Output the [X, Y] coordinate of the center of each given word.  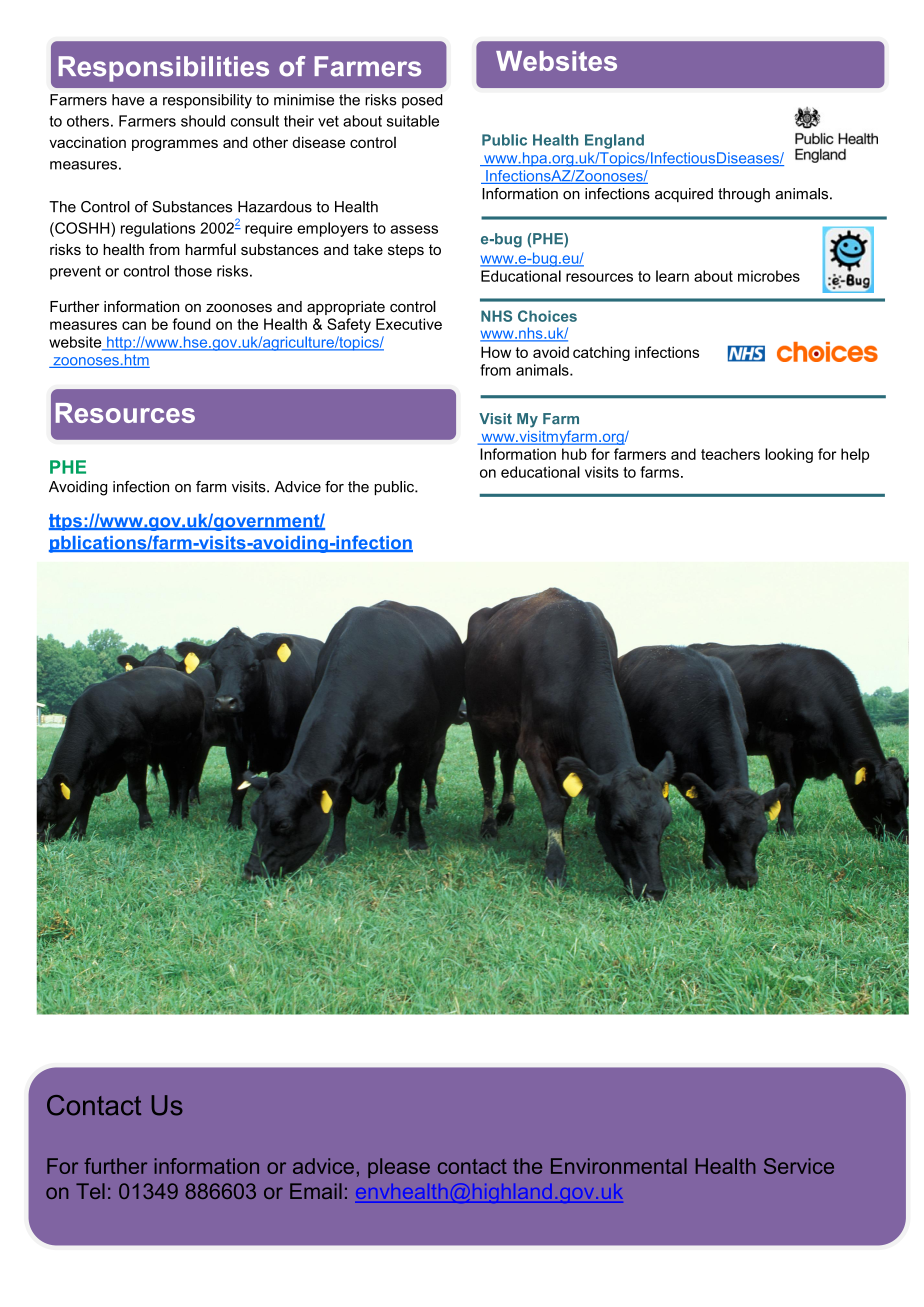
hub [574, 454]
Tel [90, 1191]
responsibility [207, 101]
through [744, 195]
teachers [730, 454]
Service [799, 1166]
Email [316, 1191]
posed [422, 101]
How [496, 352]
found [191, 324]
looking [789, 455]
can [134, 325]
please [399, 1168]
